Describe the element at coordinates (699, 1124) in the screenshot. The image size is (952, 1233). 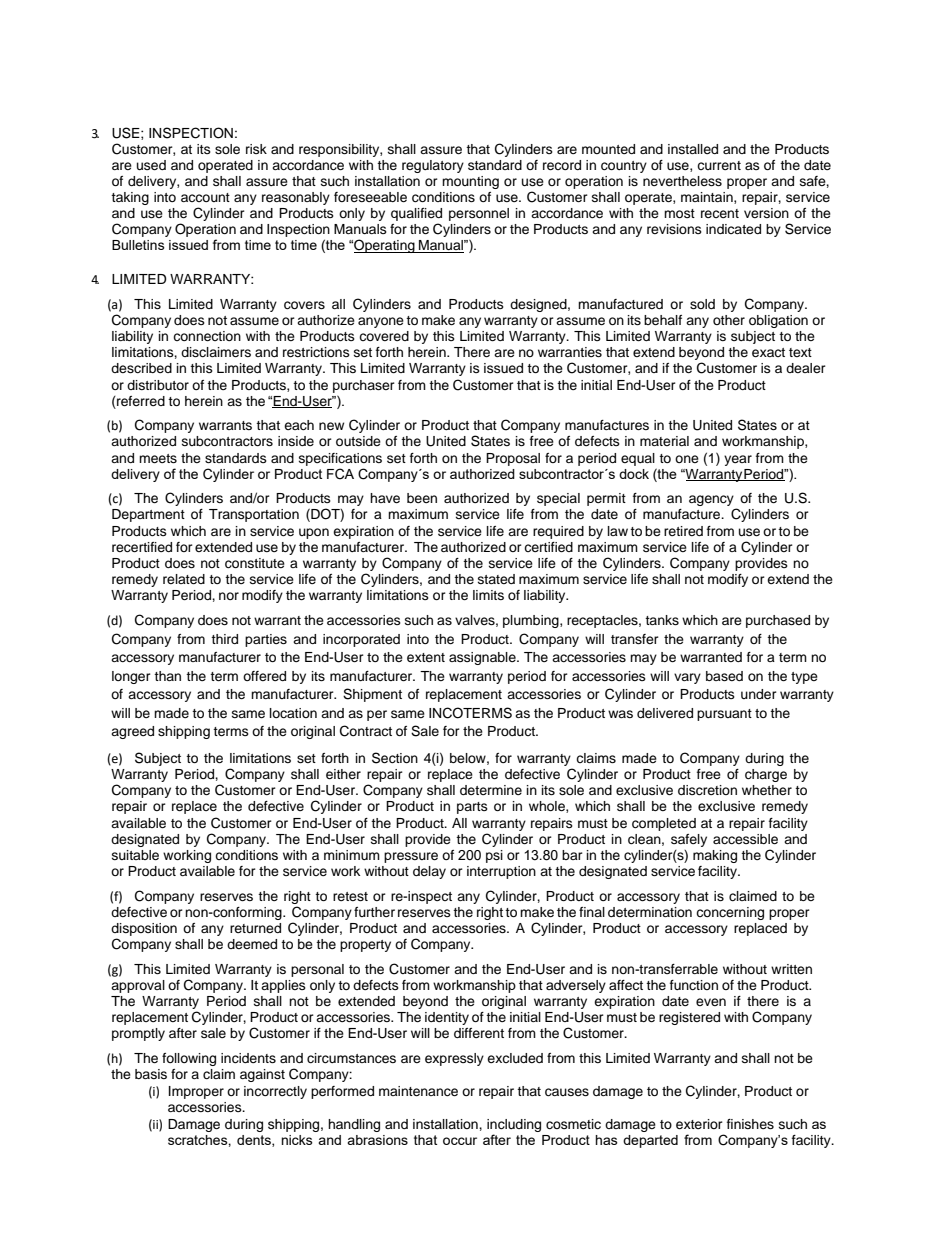
I see `exterior` at that location.
